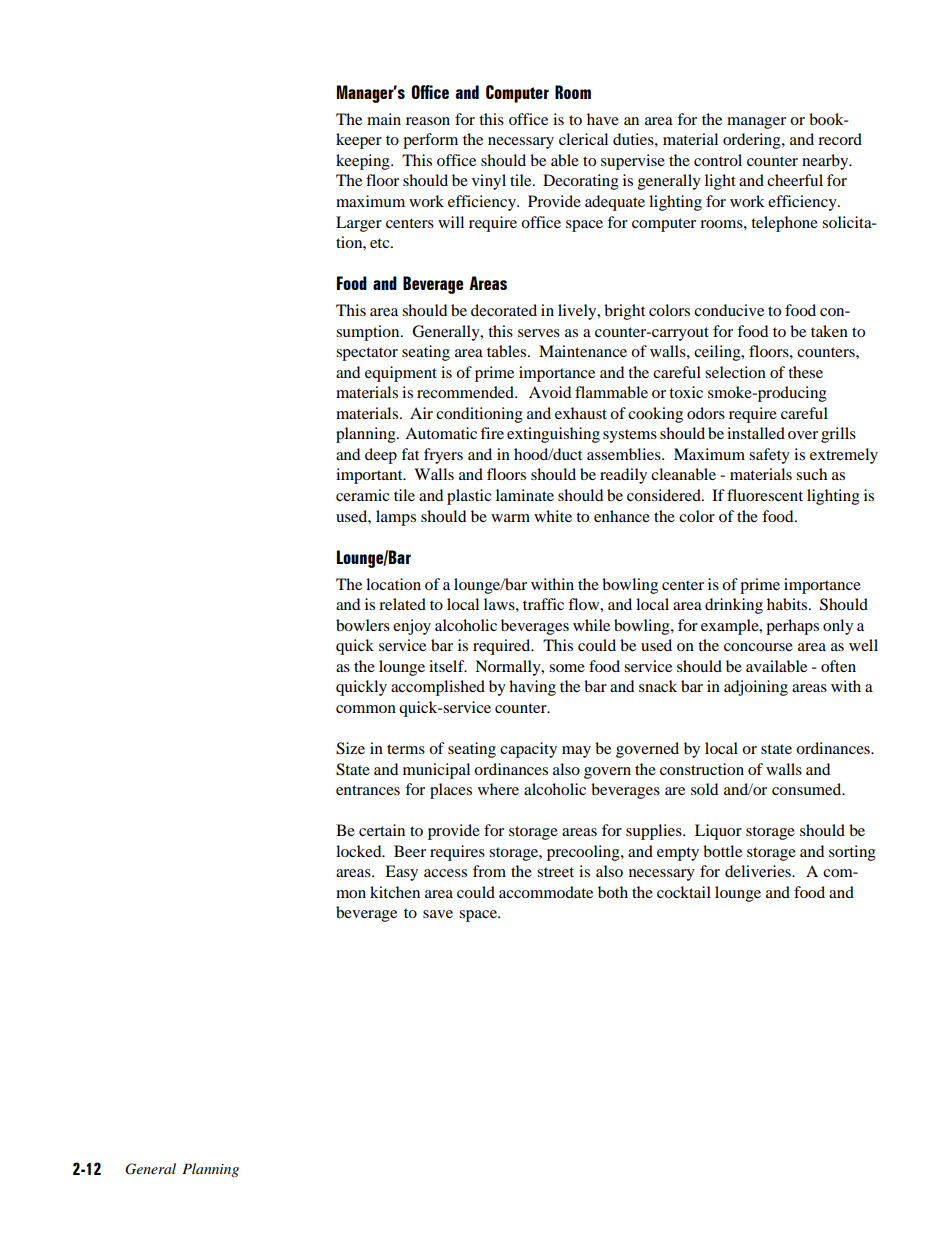  I want to click on clerical, so click(583, 139).
